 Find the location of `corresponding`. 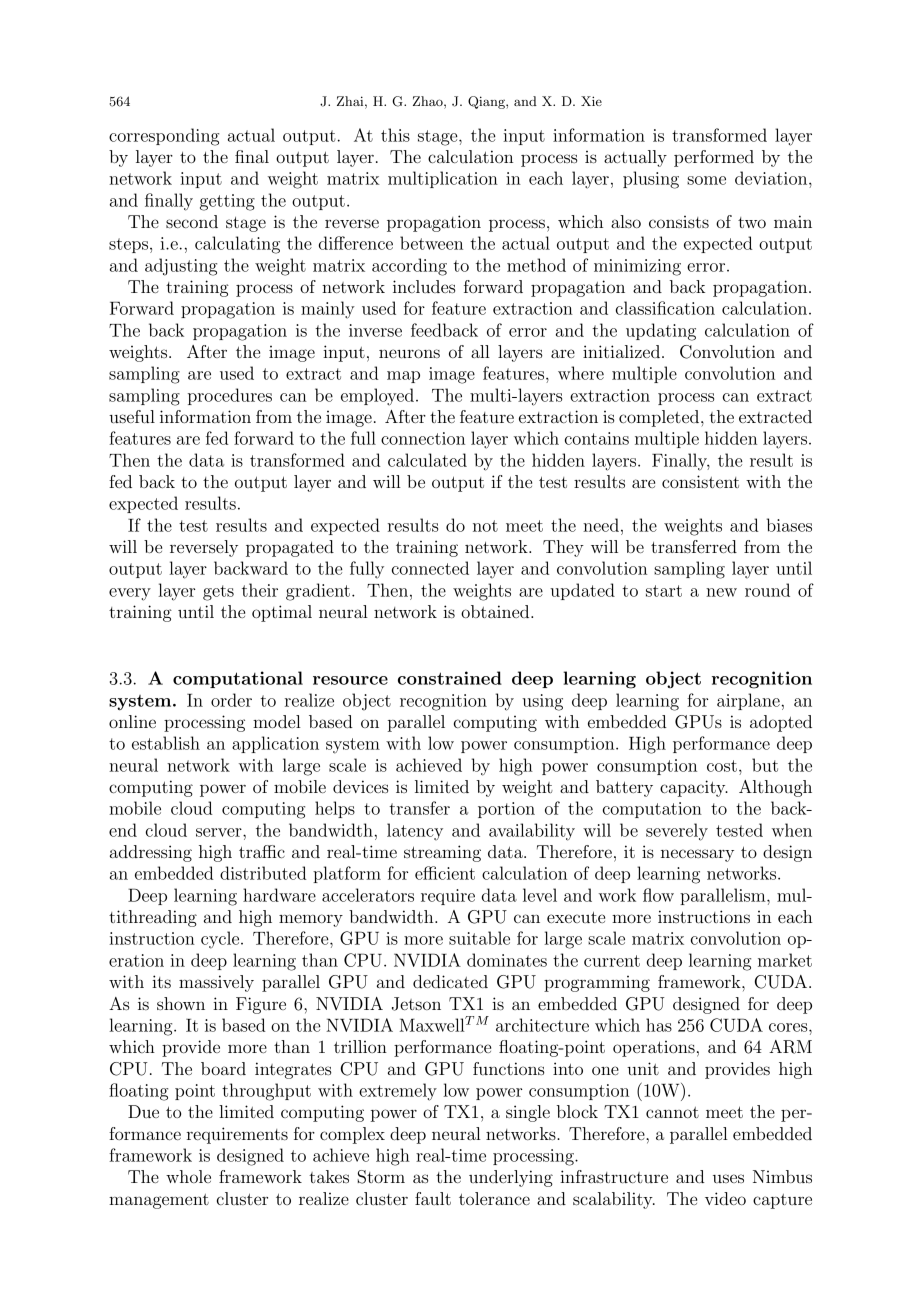

corresponding is located at coordinates (164, 137).
